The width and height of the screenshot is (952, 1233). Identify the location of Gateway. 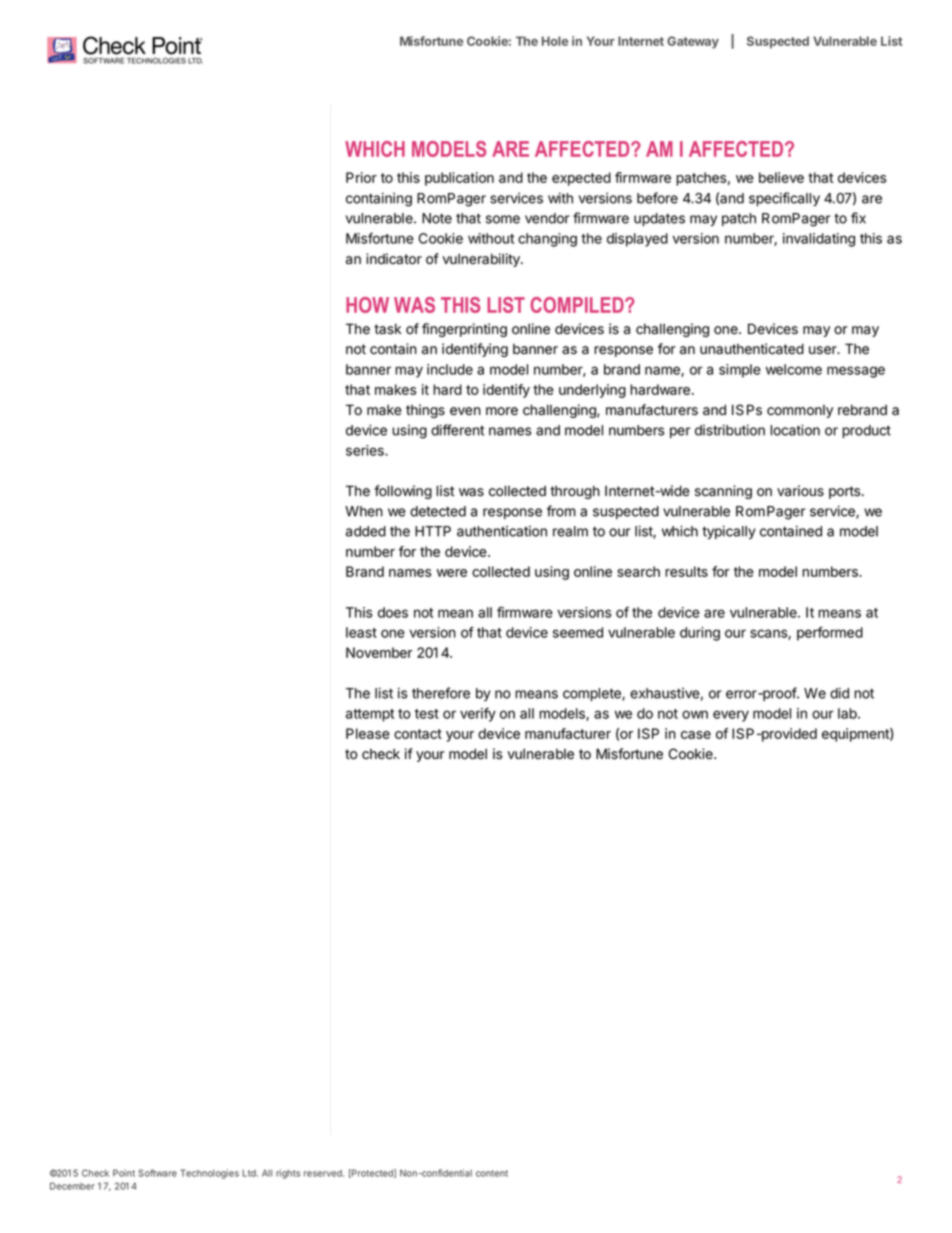
(693, 42).
